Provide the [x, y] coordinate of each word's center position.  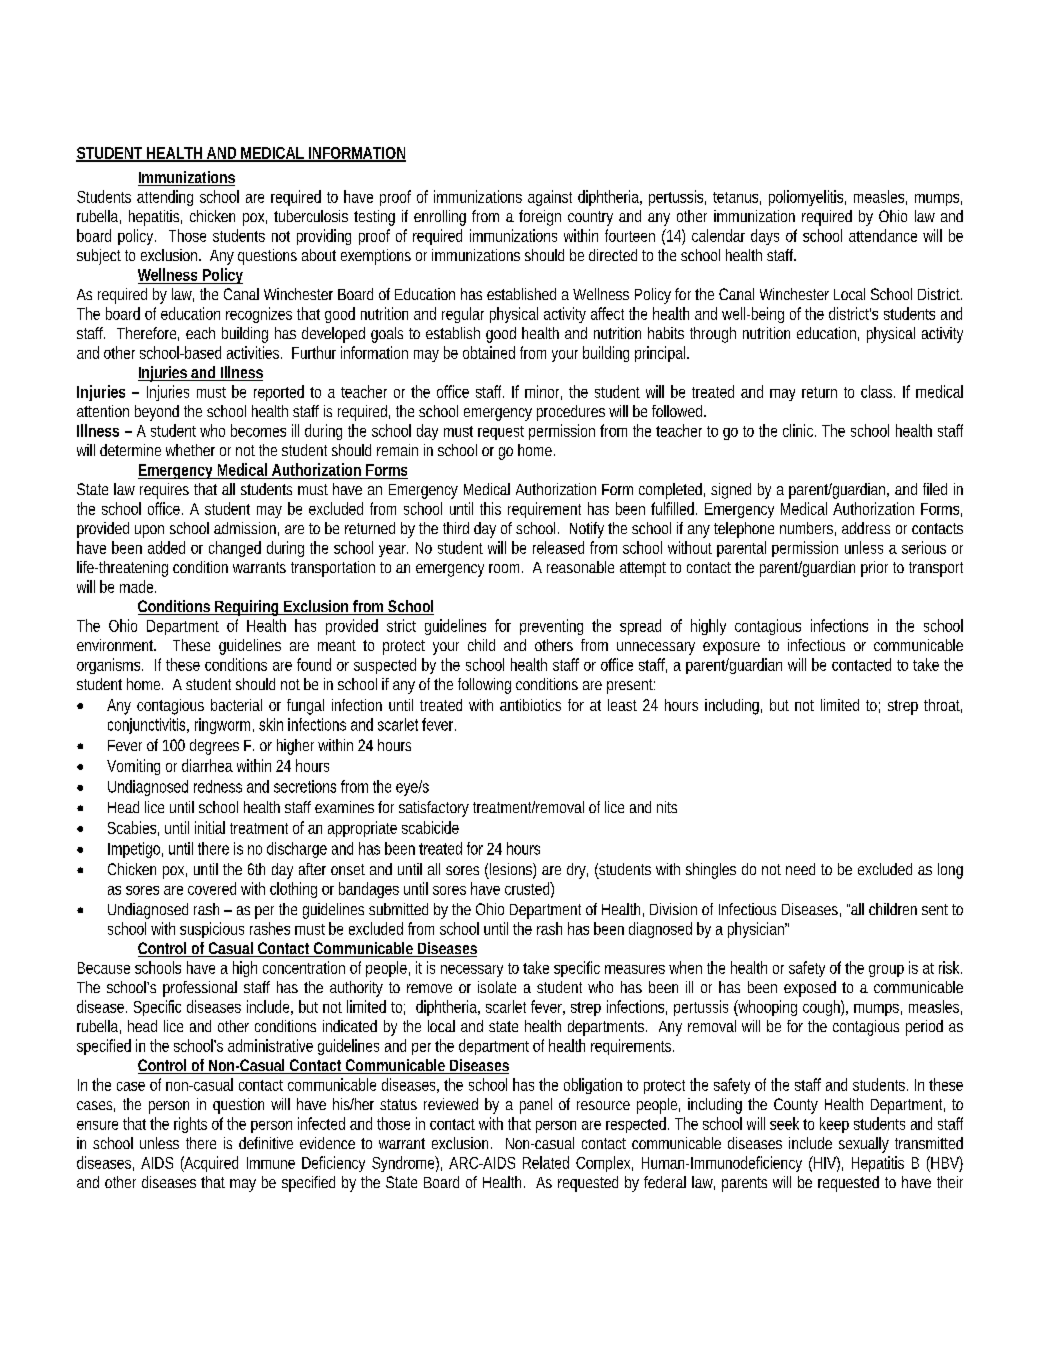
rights [190, 1125]
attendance [883, 235]
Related [546, 1162]
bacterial [236, 705]
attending [165, 198]
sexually [864, 1145]
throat [943, 706]
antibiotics [530, 705]
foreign [540, 218]
